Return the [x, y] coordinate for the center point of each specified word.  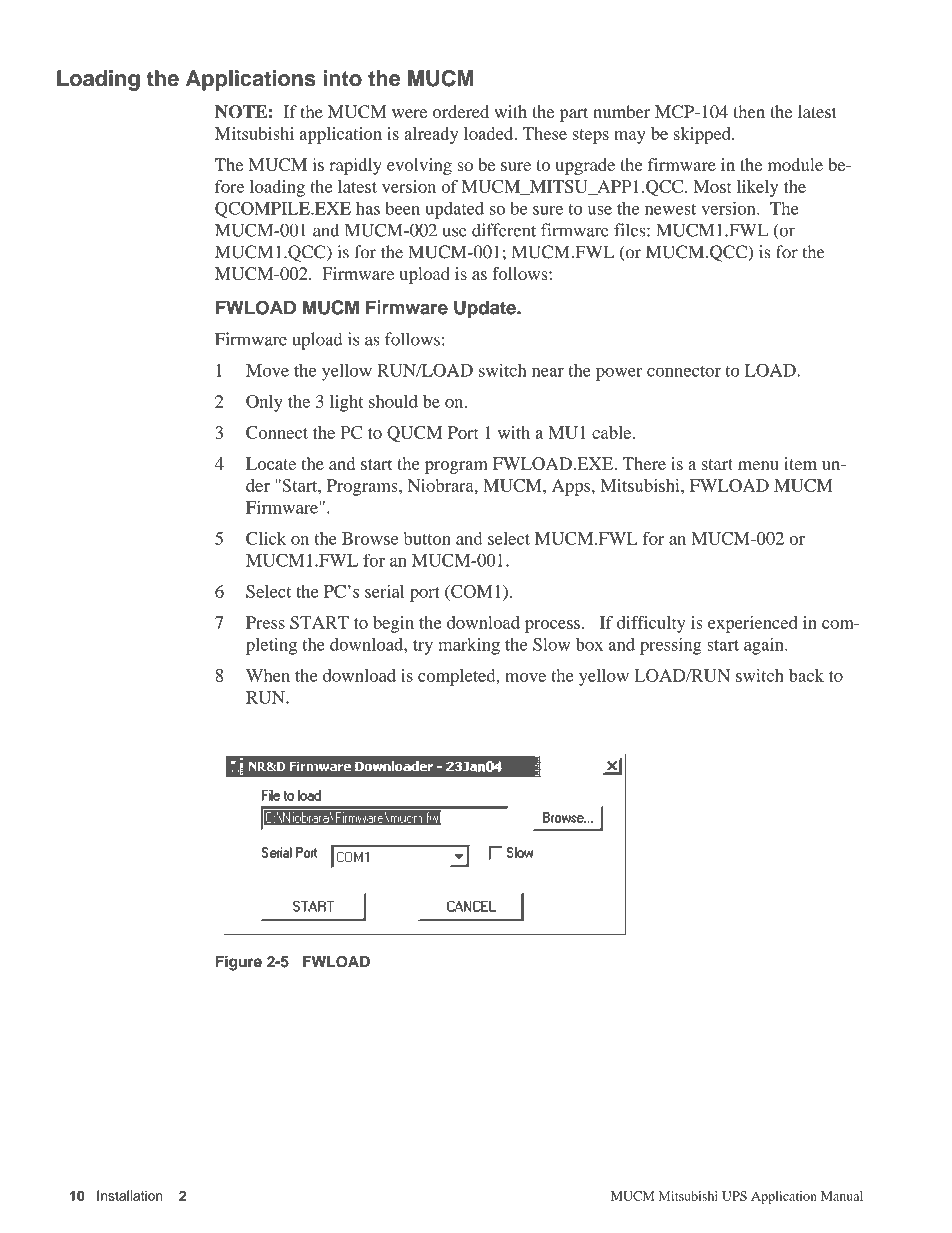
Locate [271, 463]
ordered [461, 111]
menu [758, 465]
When [268, 675]
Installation [130, 1195]
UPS [734, 1196]
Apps [572, 487]
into [342, 78]
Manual [842, 1196]
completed [458, 677]
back [806, 675]
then [749, 111]
